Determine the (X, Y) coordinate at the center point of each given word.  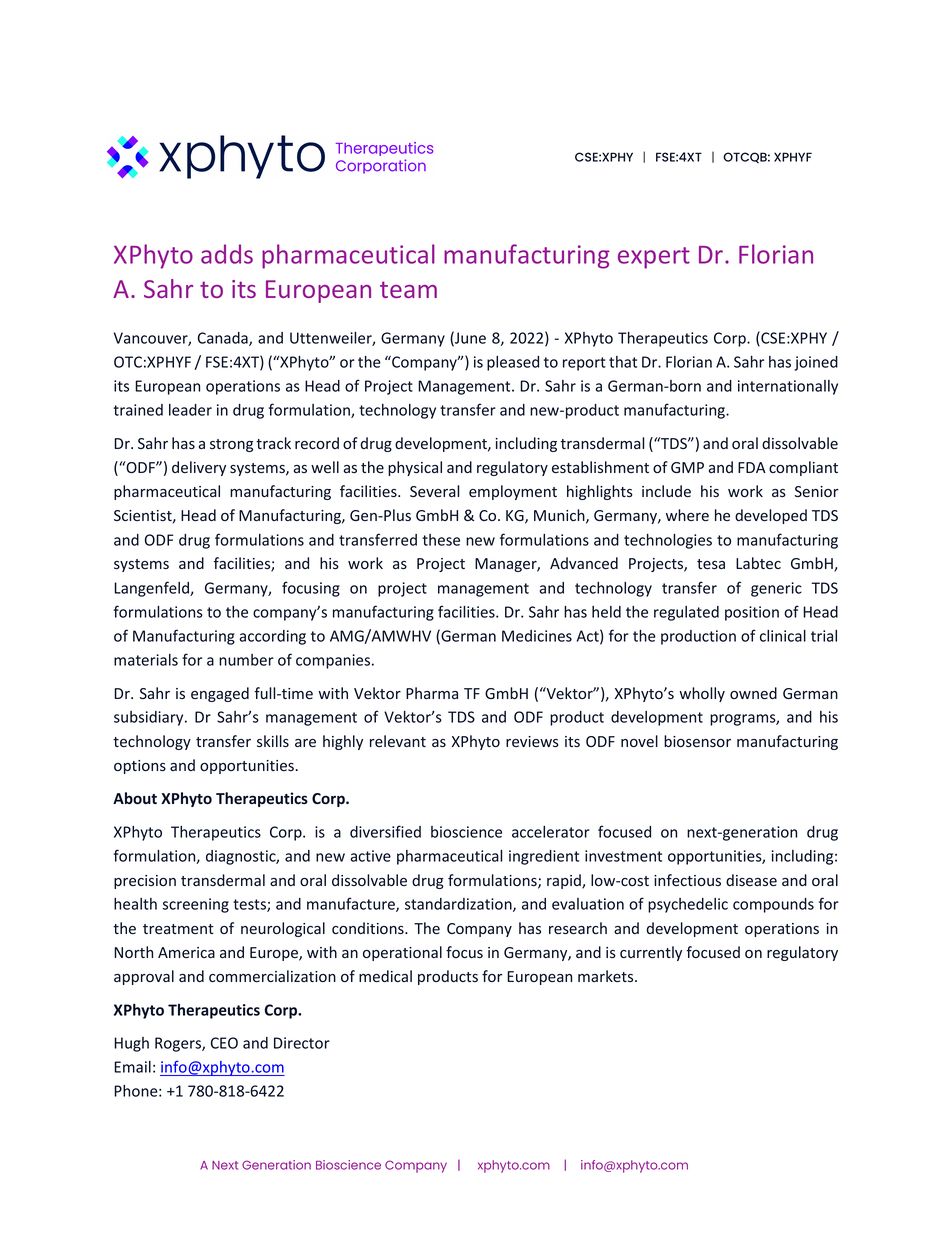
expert (654, 258)
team (408, 289)
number (246, 660)
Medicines (537, 636)
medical (385, 976)
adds (227, 254)
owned (753, 693)
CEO (224, 1043)
